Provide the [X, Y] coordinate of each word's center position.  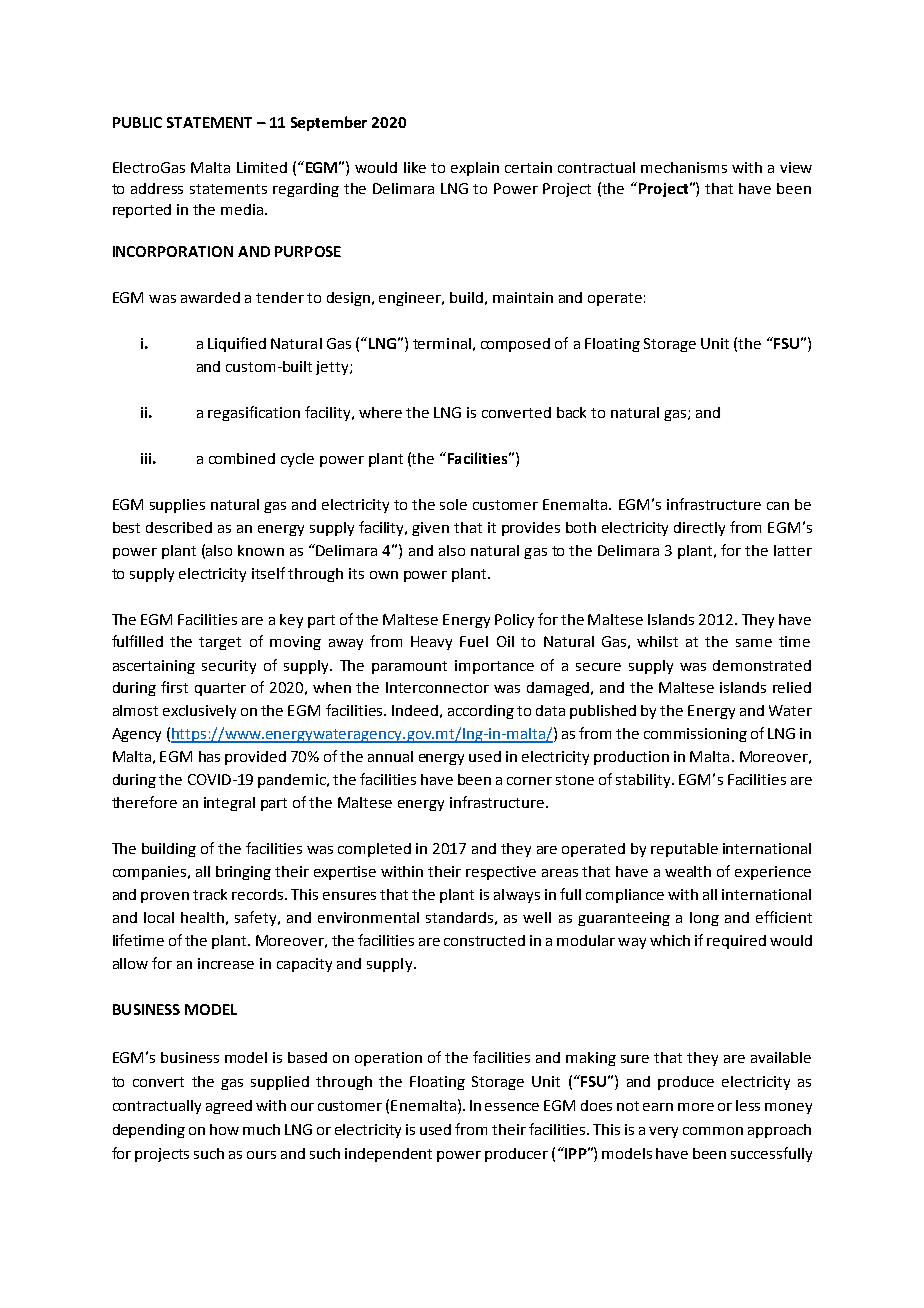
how [224, 1129]
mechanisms [684, 167]
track [210, 894]
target [220, 643]
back [571, 412]
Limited [262, 167]
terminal [442, 343]
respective [501, 873]
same [754, 643]
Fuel [474, 641]
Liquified [237, 344]
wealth [688, 871]
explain [475, 169]
